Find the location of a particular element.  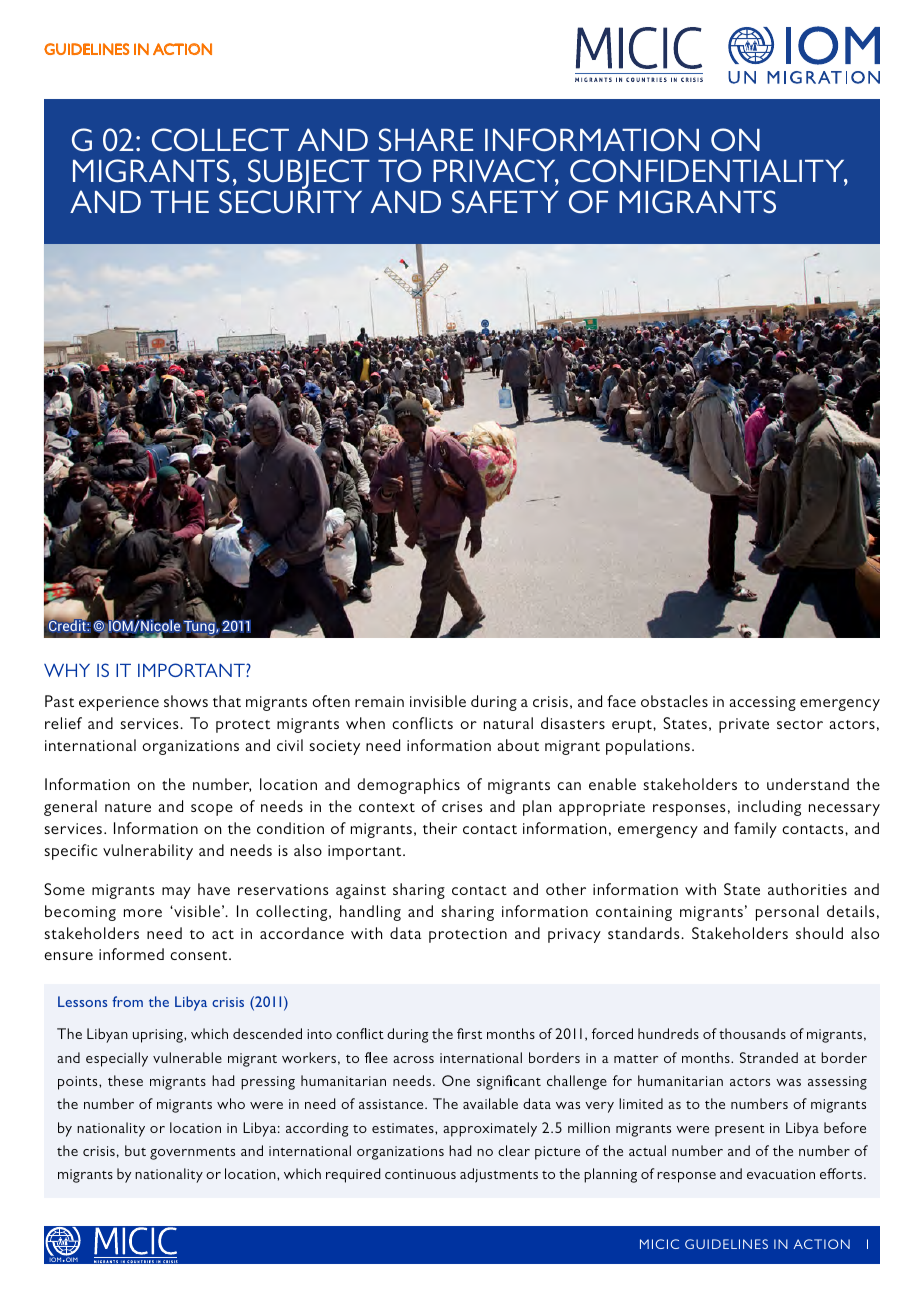

SECURITY is located at coordinates (290, 201).
